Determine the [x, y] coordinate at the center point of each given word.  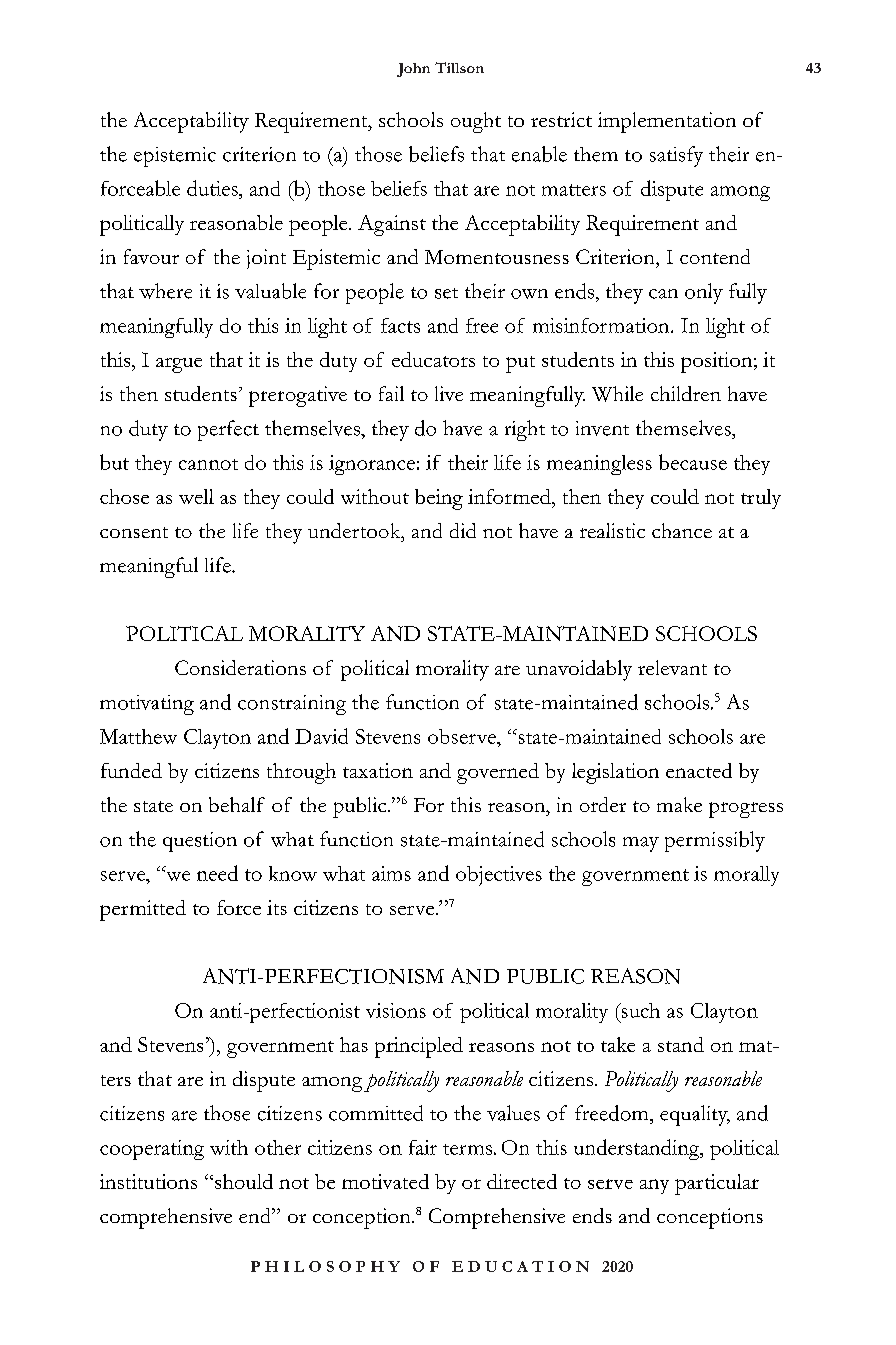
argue [179, 365]
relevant [672, 667]
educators [433, 359]
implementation [667, 122]
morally [746, 876]
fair [423, 1147]
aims [391, 873]
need [217, 873]
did [463, 530]
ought [476, 122]
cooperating [152, 1150]
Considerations [240, 667]
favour [151, 256]
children [686, 393]
